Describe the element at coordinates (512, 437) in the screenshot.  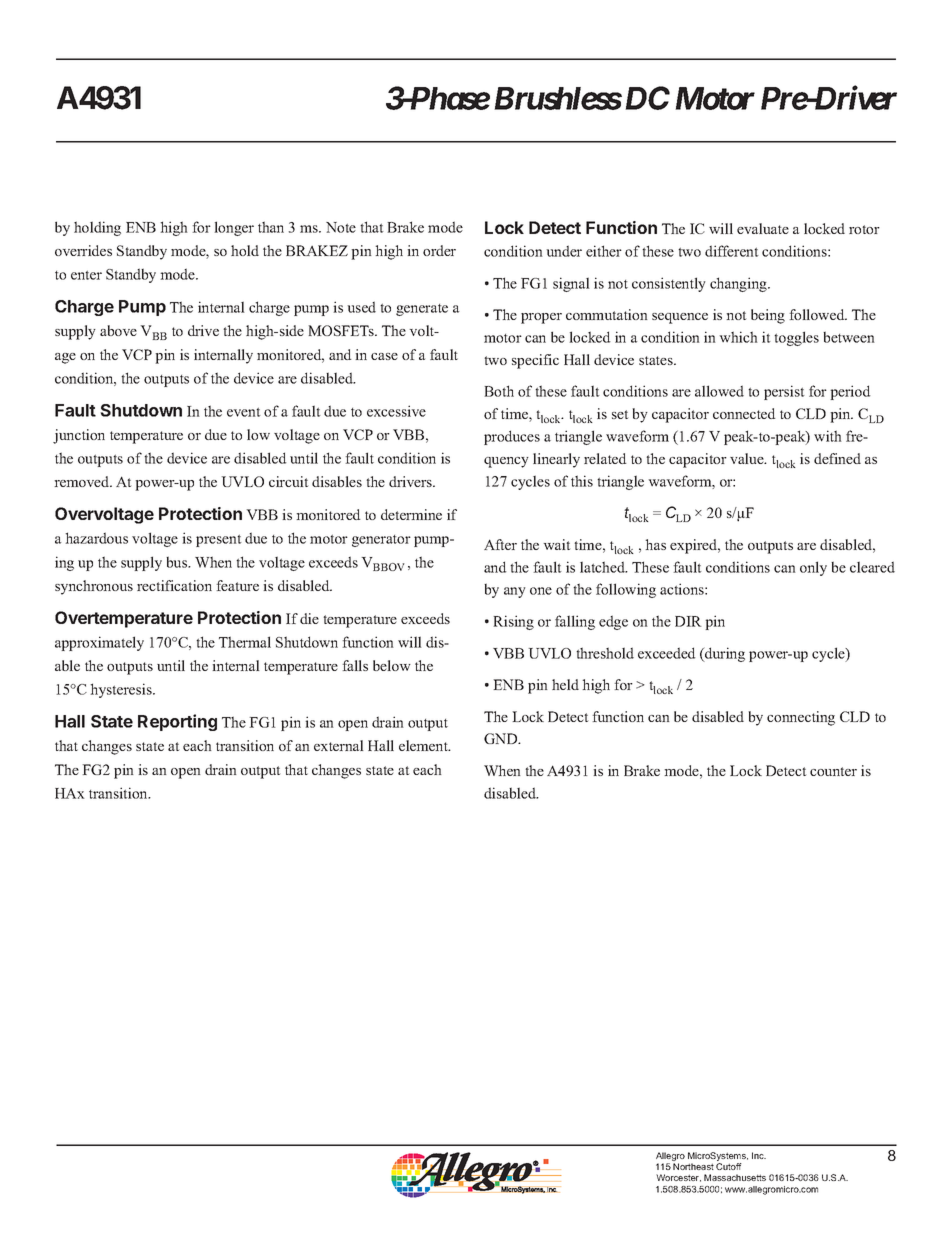
I see `produces` at that location.
